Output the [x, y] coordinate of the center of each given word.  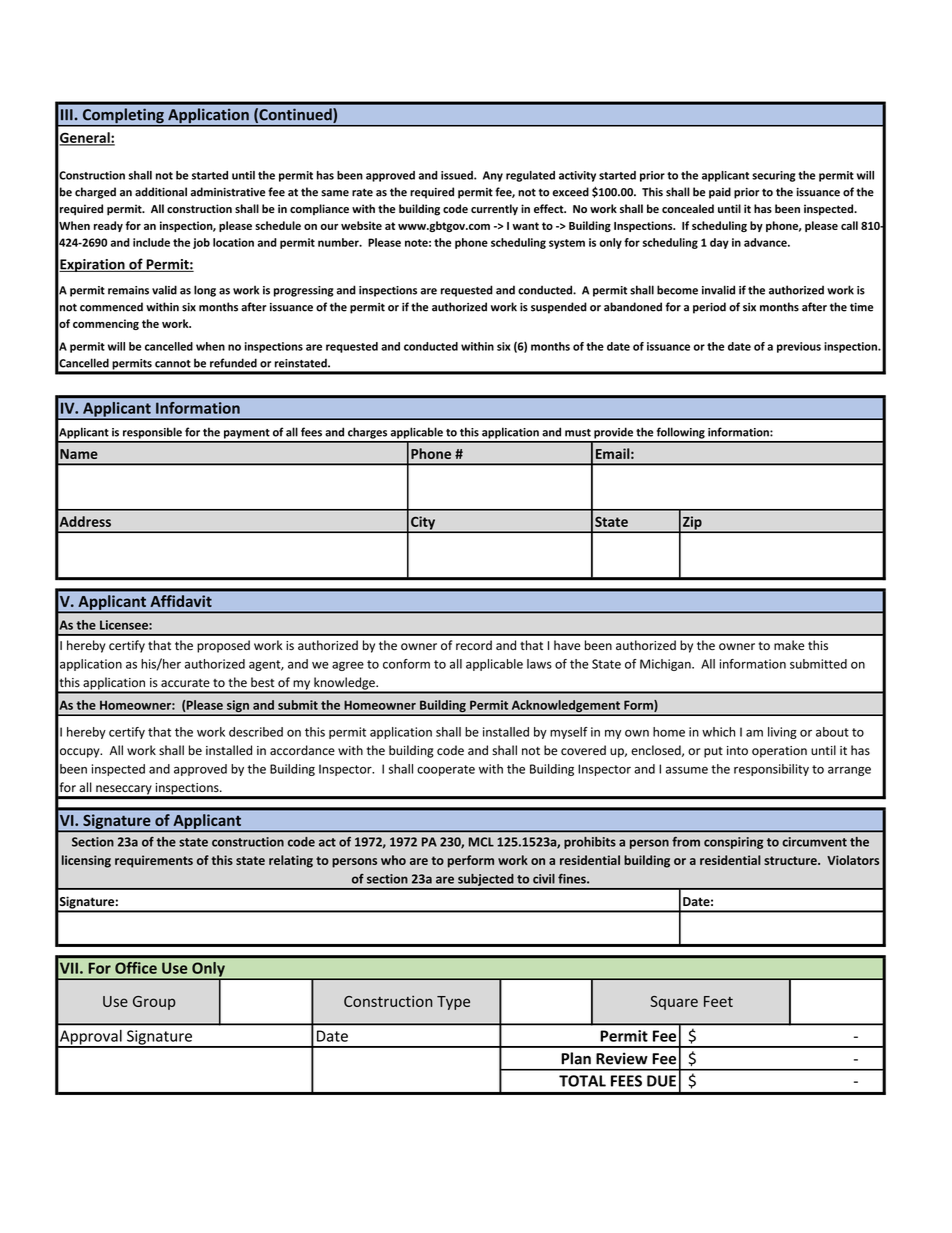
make [789, 645]
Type [453, 1003]
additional [161, 192]
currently [494, 210]
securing [774, 176]
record [474, 645]
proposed [223, 646]
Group [154, 1003]
